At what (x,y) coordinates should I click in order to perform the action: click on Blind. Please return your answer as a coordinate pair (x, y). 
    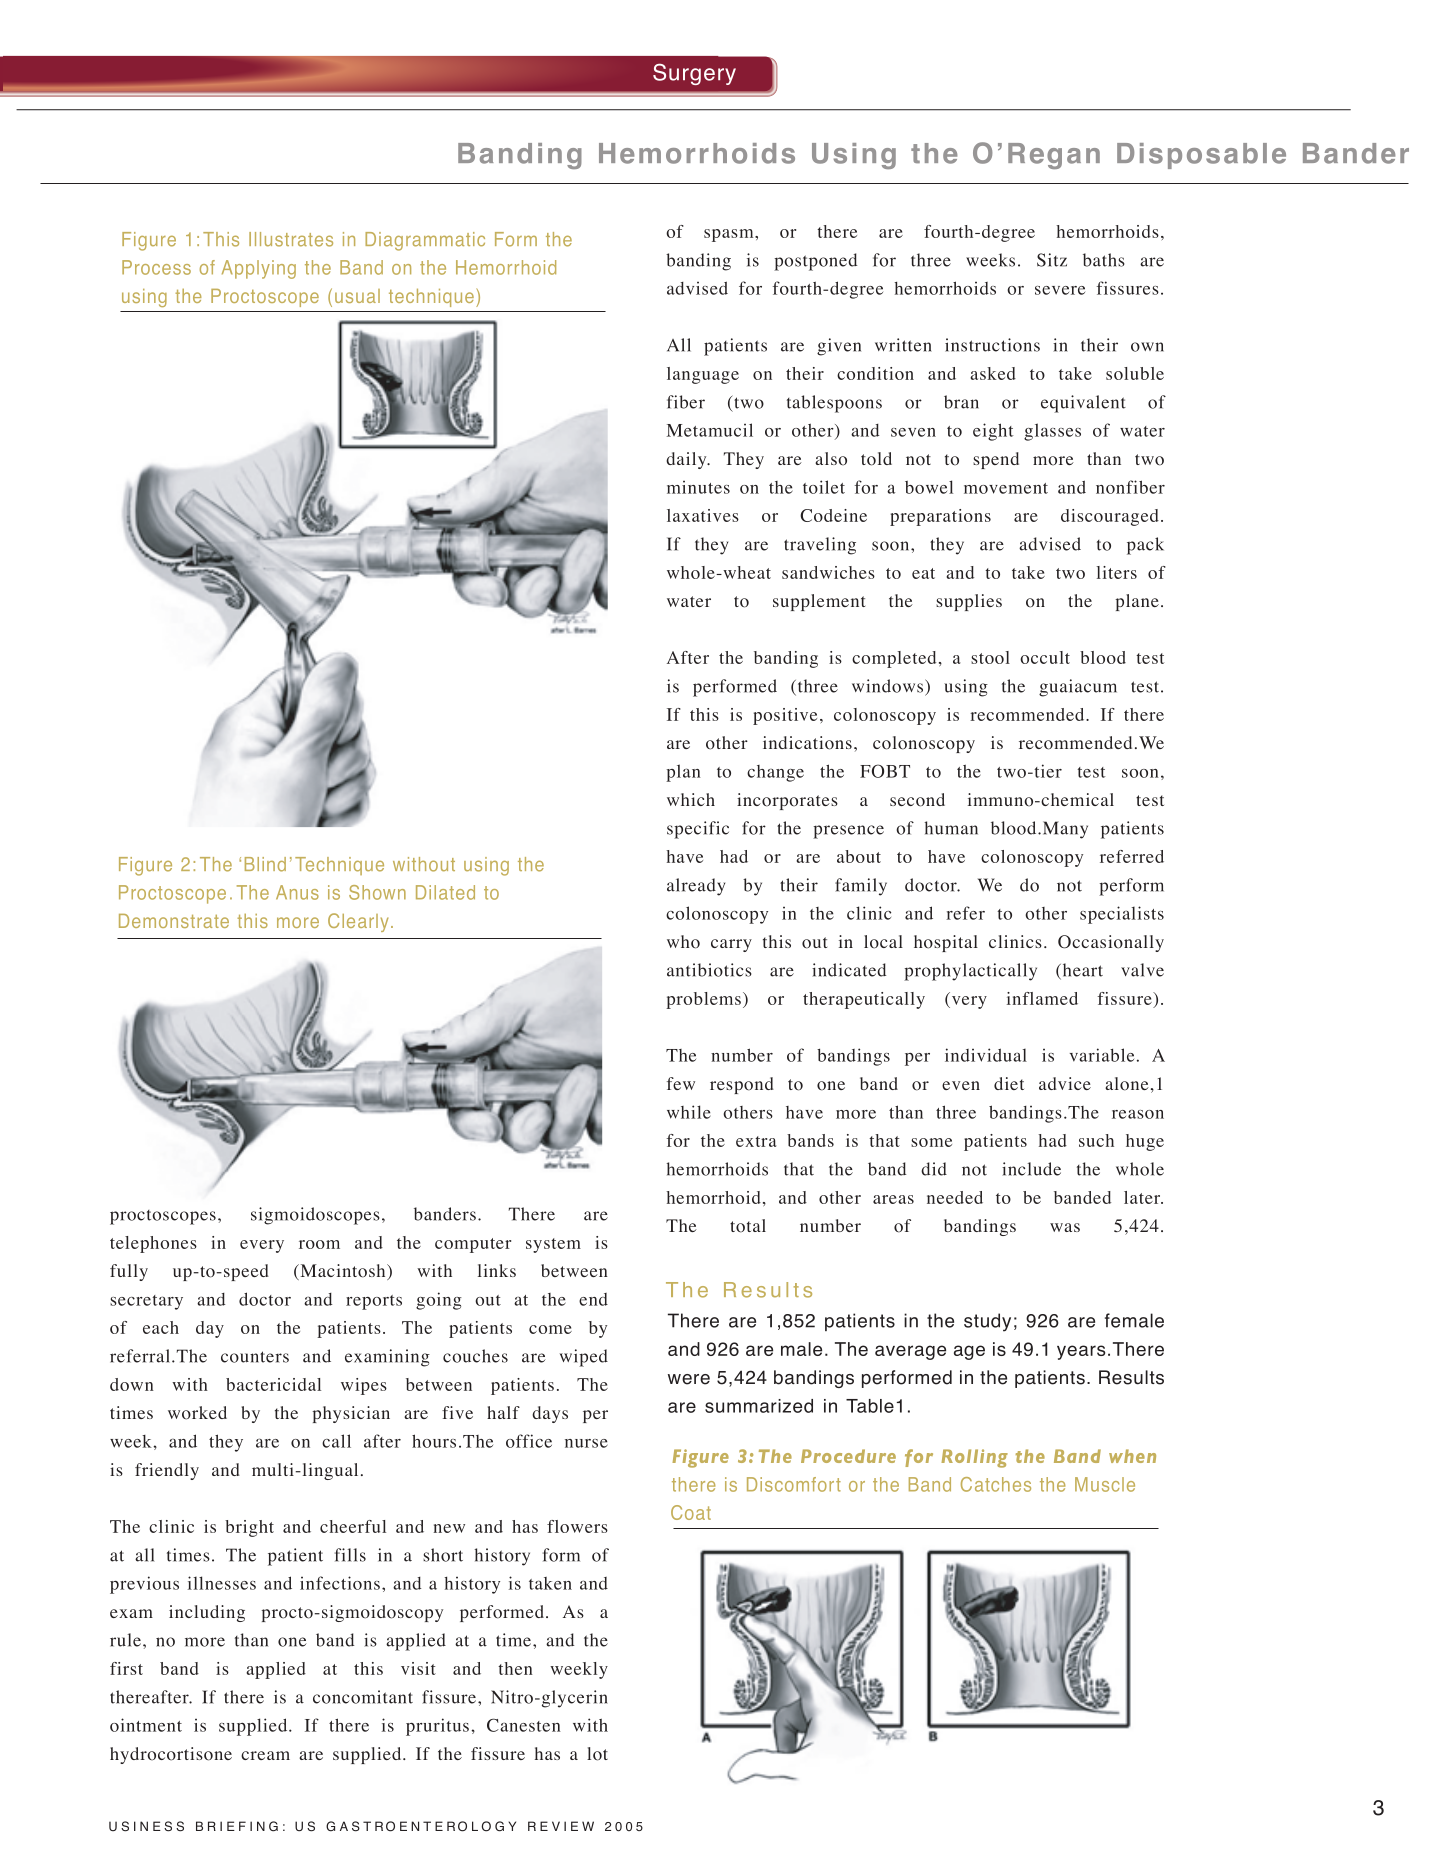
    Looking at the image, I should click on (265, 864).
